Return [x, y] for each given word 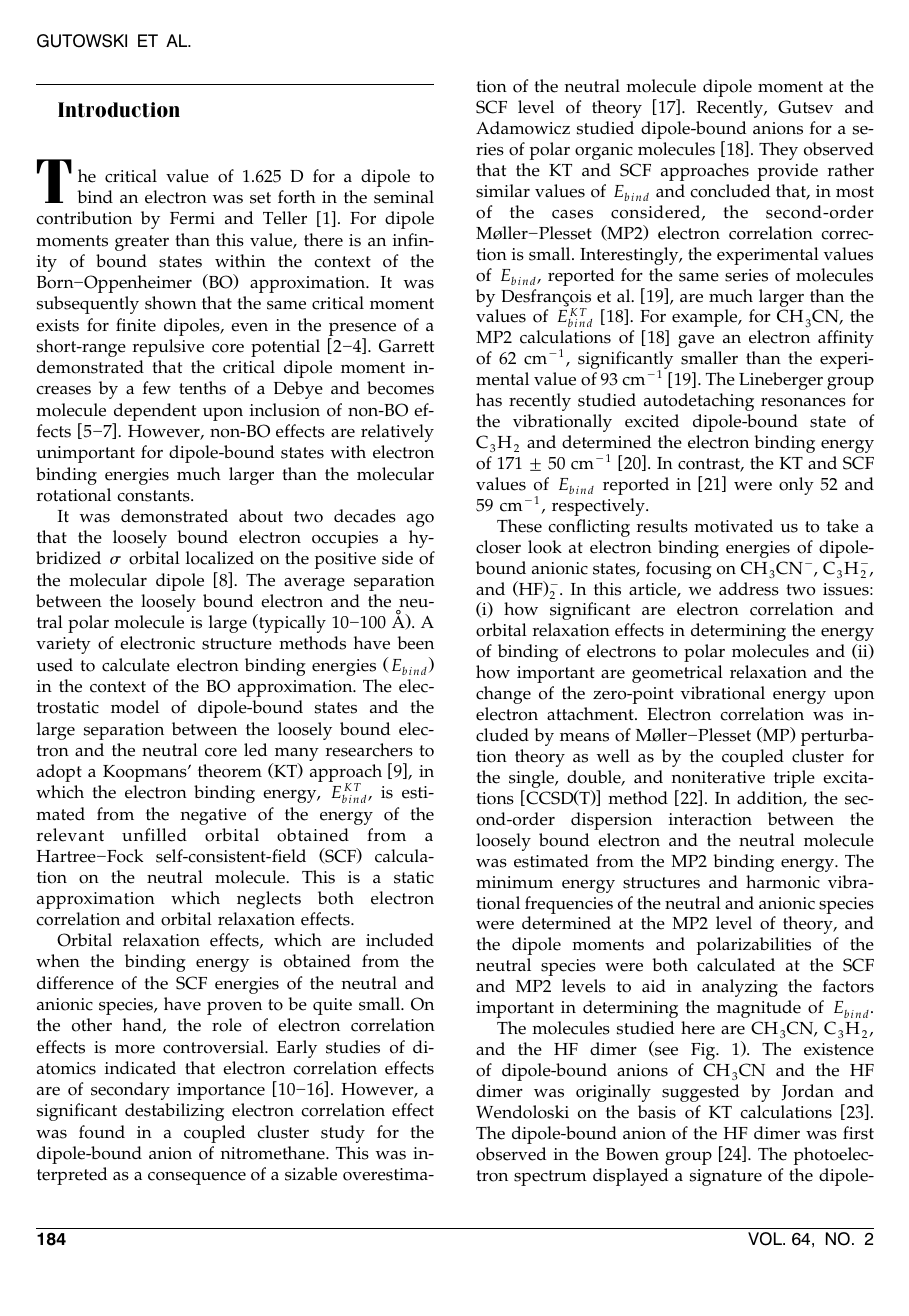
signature [726, 1177]
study [343, 1134]
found [102, 1132]
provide [787, 172]
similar [503, 191]
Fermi [192, 218]
